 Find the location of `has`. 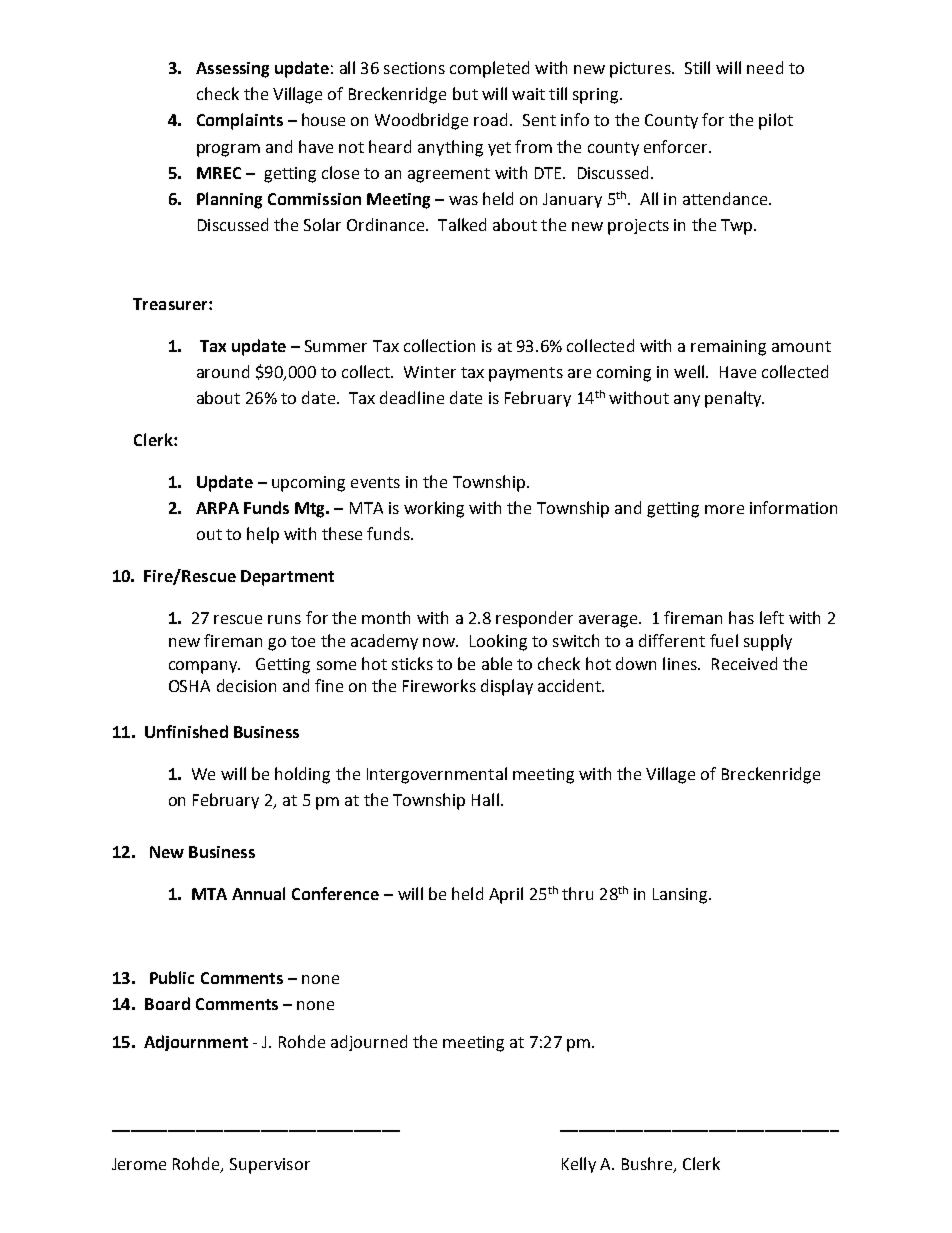

has is located at coordinates (741, 617).
